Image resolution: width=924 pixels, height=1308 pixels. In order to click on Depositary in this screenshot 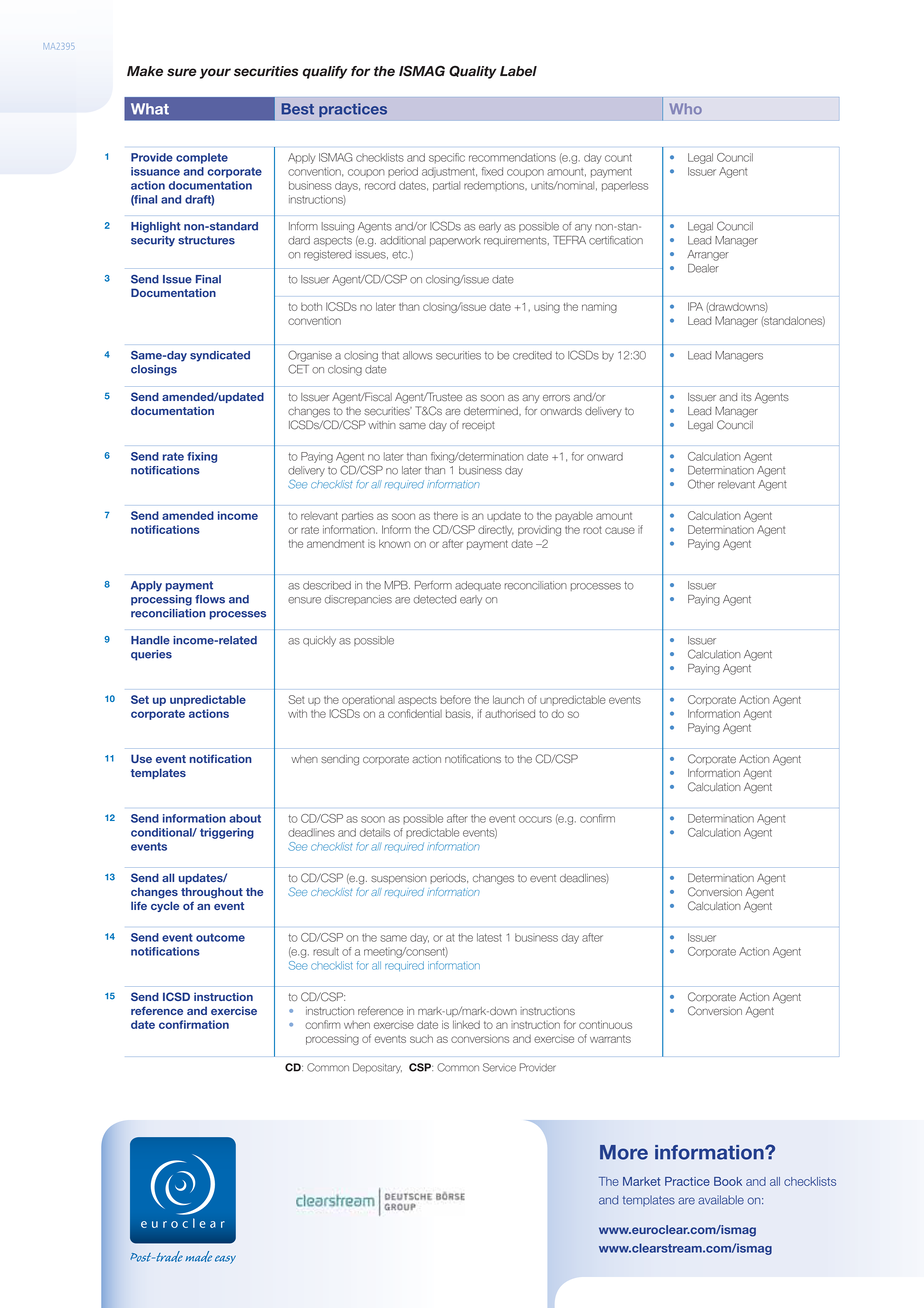, I will do `click(377, 1068)`.
